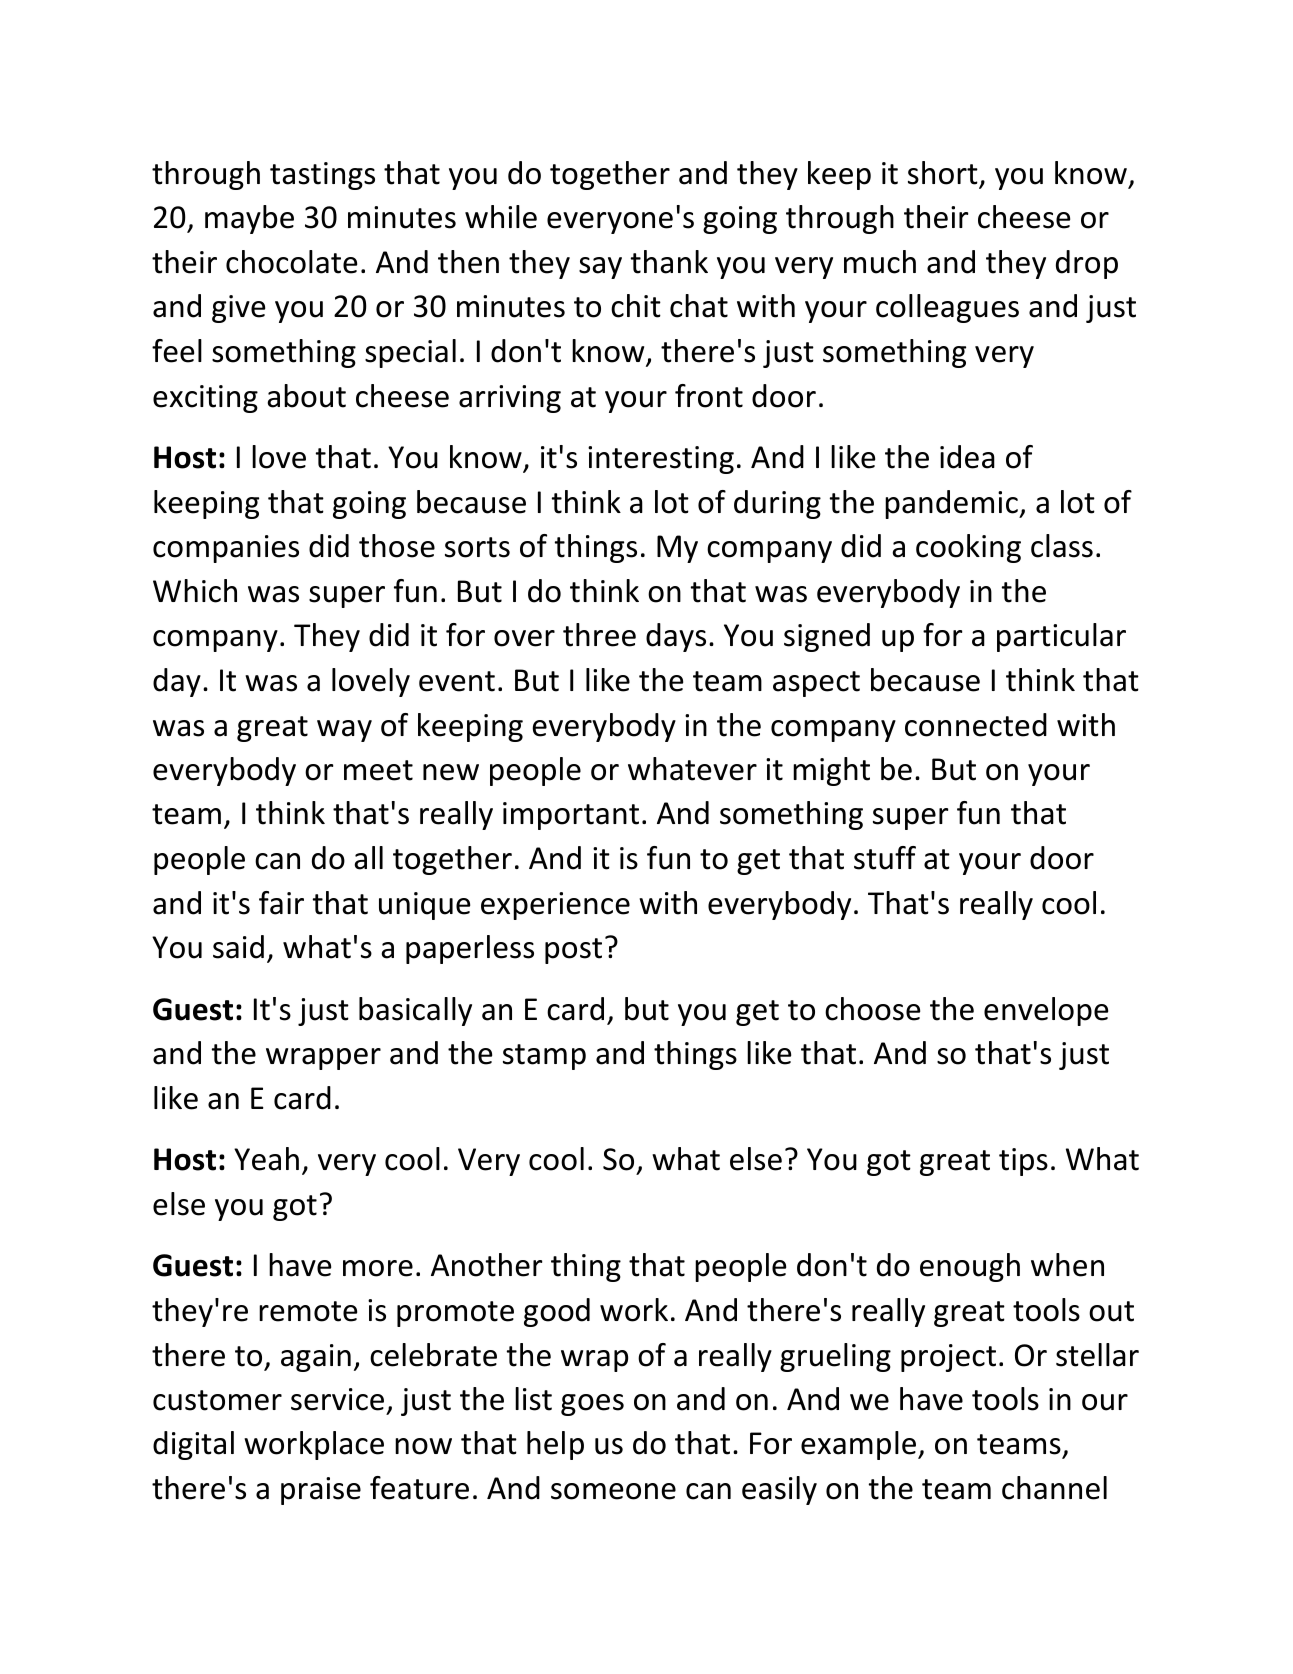 The height and width of the page is (1674, 1293). I want to click on said, so click(238, 947).
